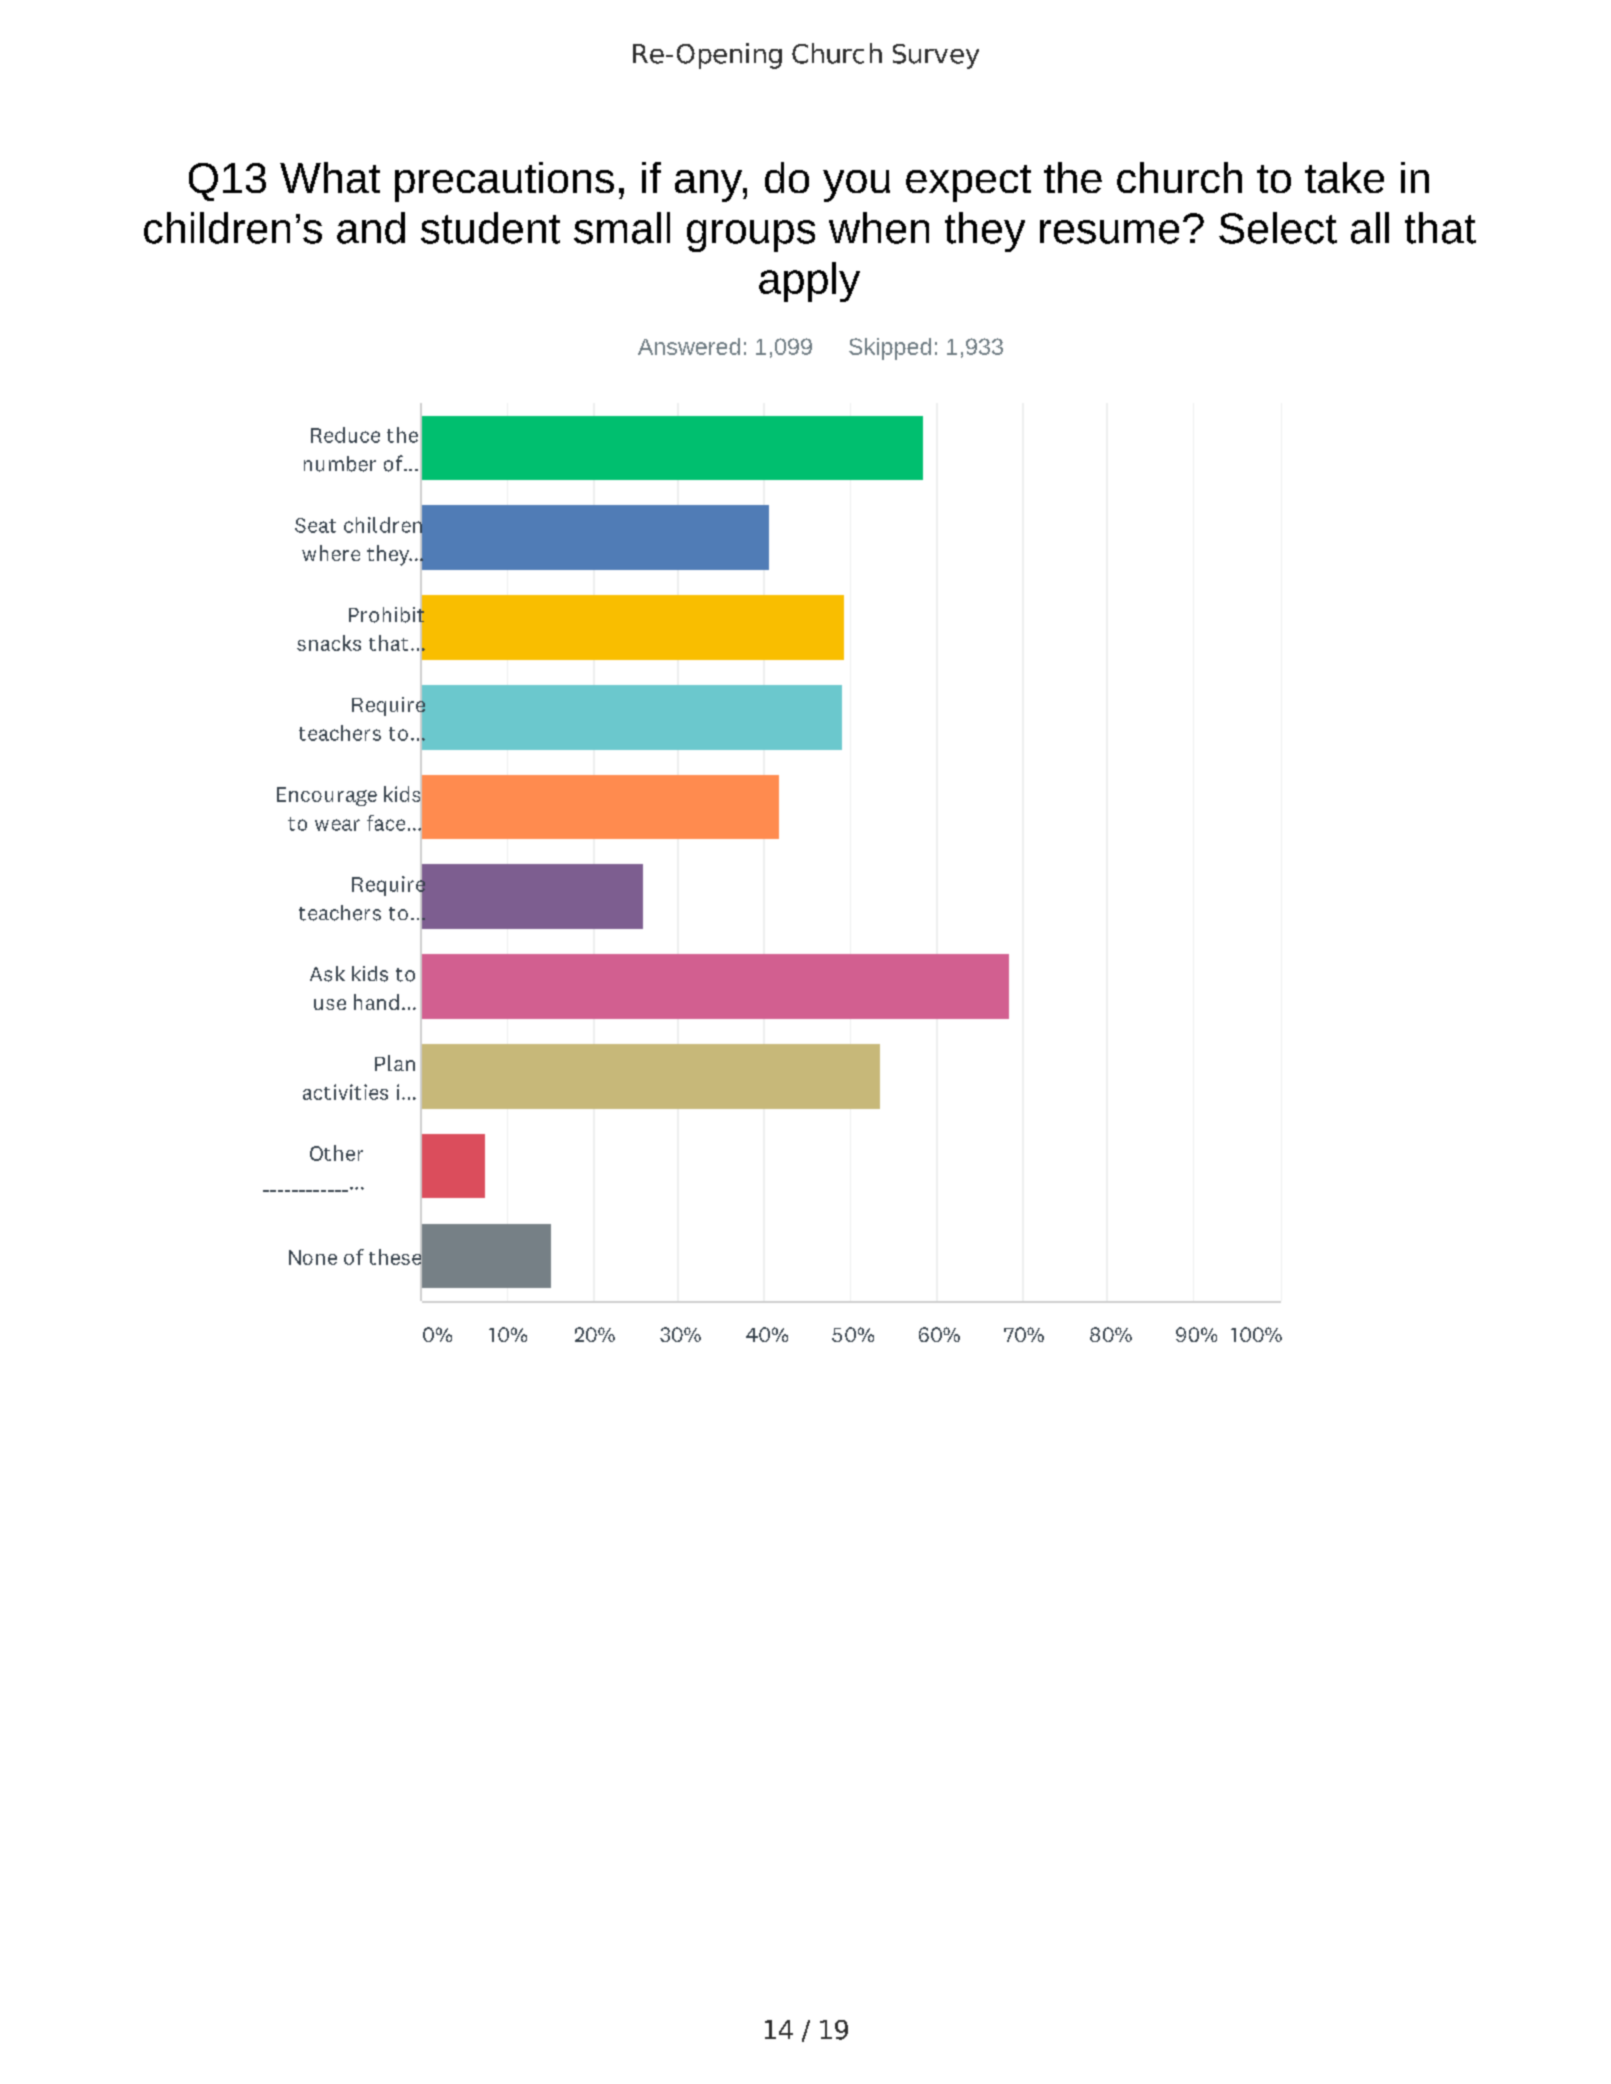 This document has width=1611, height=2084. Describe the element at coordinates (386, 823) in the document. I see `face` at that location.
